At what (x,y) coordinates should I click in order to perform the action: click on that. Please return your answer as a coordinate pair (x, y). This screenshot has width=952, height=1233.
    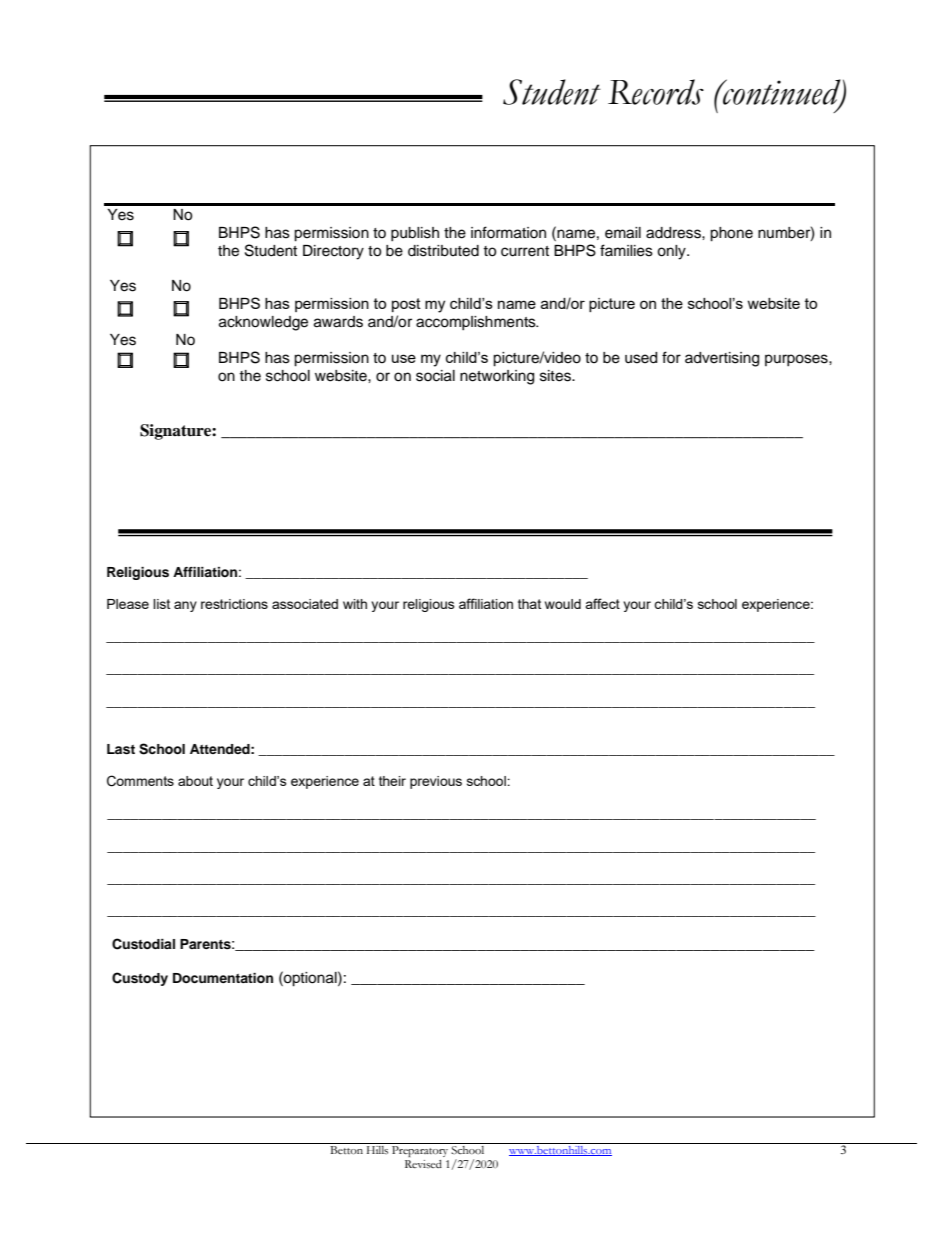
    Looking at the image, I should click on (529, 604).
